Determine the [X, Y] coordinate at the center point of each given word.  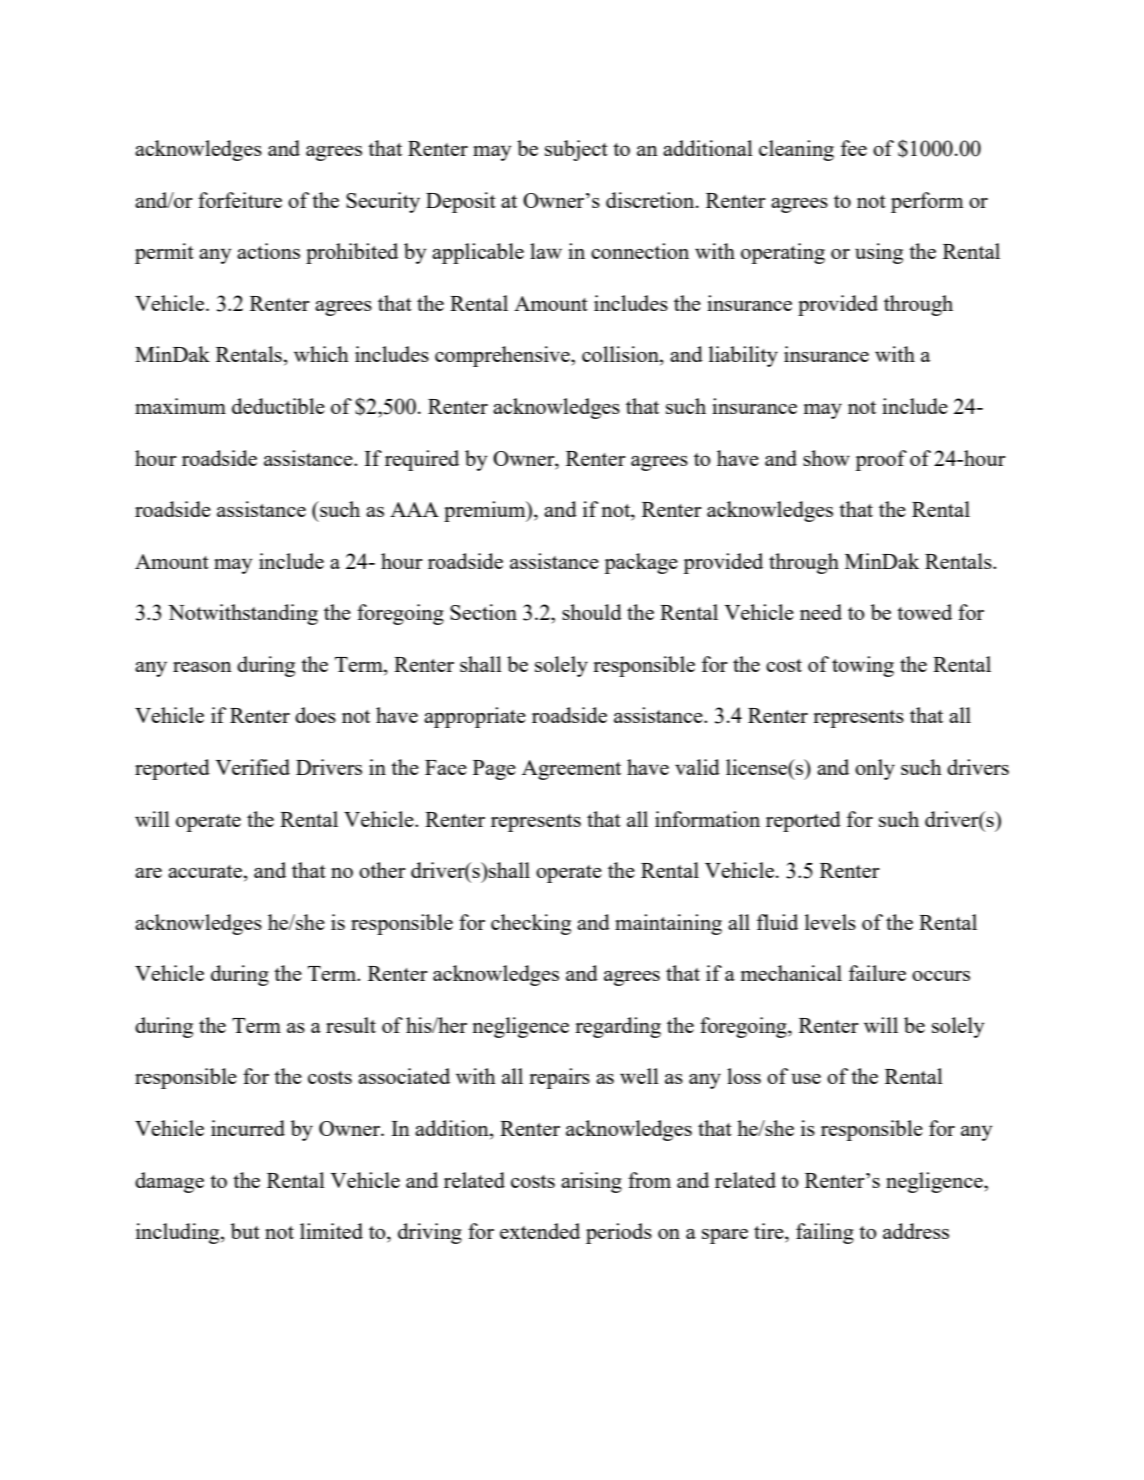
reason [202, 667]
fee [854, 148]
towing [863, 666]
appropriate [475, 717]
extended [540, 1231]
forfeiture [240, 200]
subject [576, 150]
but [245, 1231]
